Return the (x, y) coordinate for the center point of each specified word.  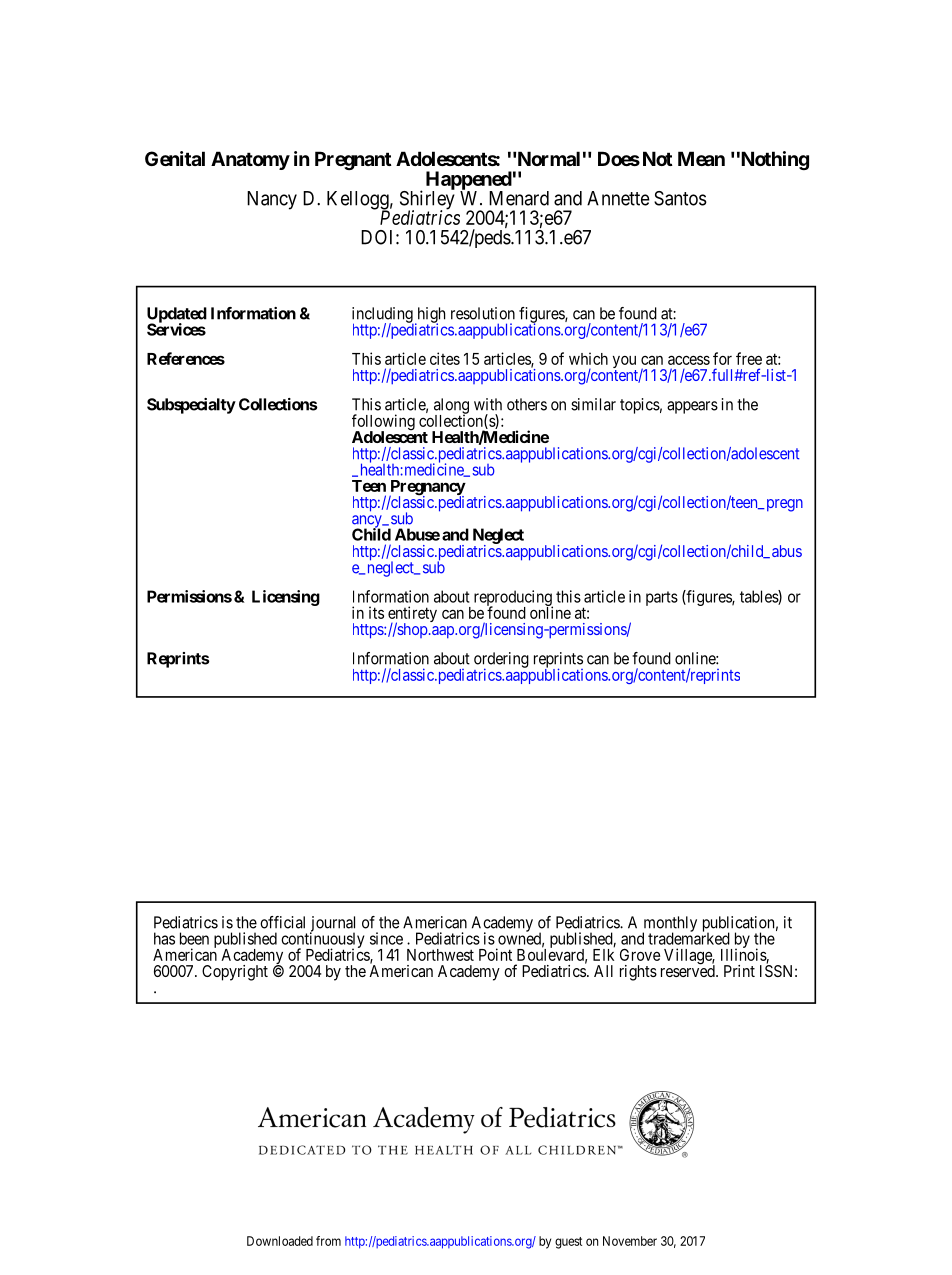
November (630, 1241)
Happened (469, 181)
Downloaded (280, 1241)
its (376, 612)
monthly (669, 925)
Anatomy (250, 160)
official (282, 922)
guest (568, 1243)
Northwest (440, 955)
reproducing (513, 599)
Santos (680, 198)
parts (662, 598)
